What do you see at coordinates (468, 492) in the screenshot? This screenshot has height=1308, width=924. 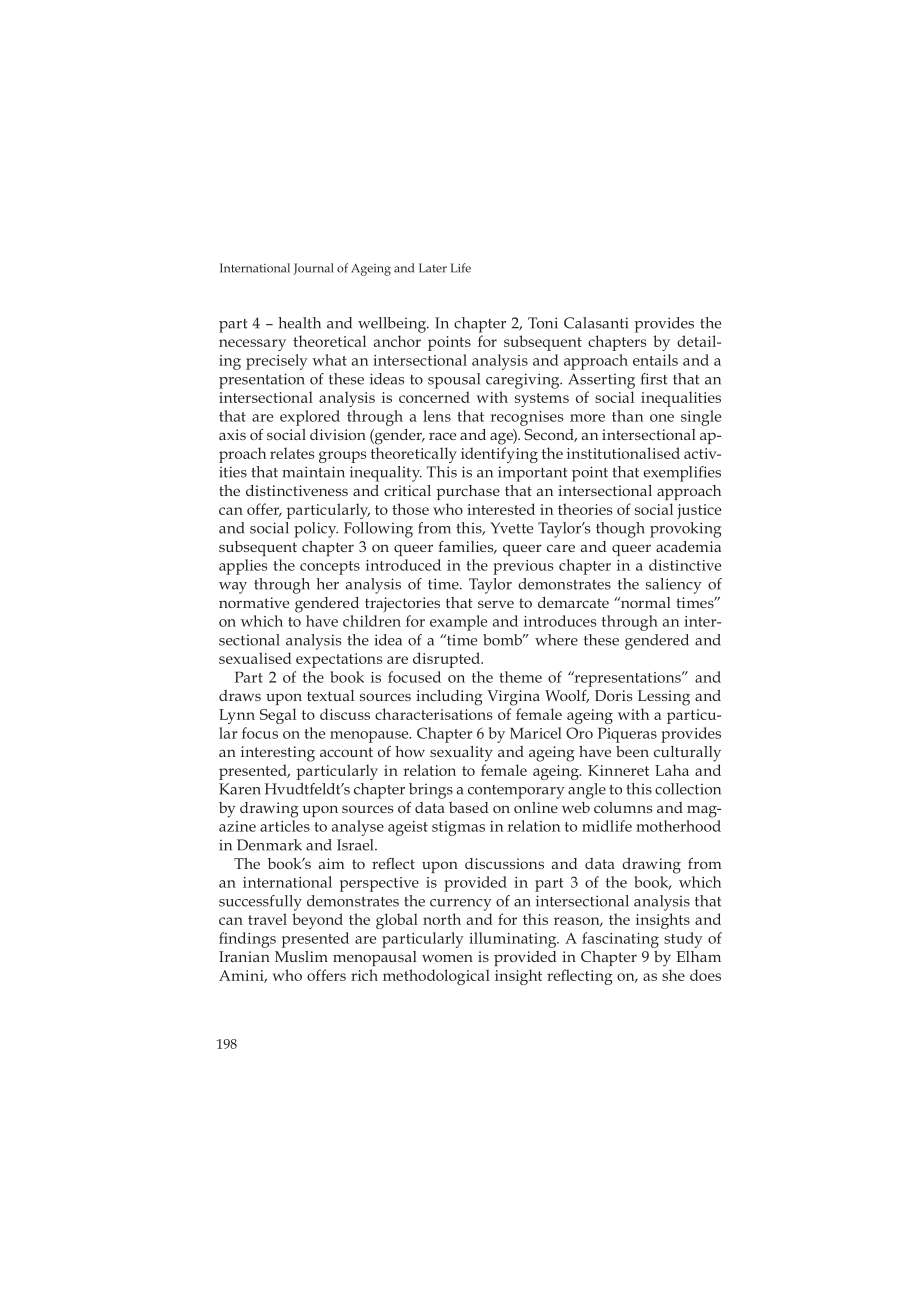 I see `purchase` at bounding box center [468, 492].
